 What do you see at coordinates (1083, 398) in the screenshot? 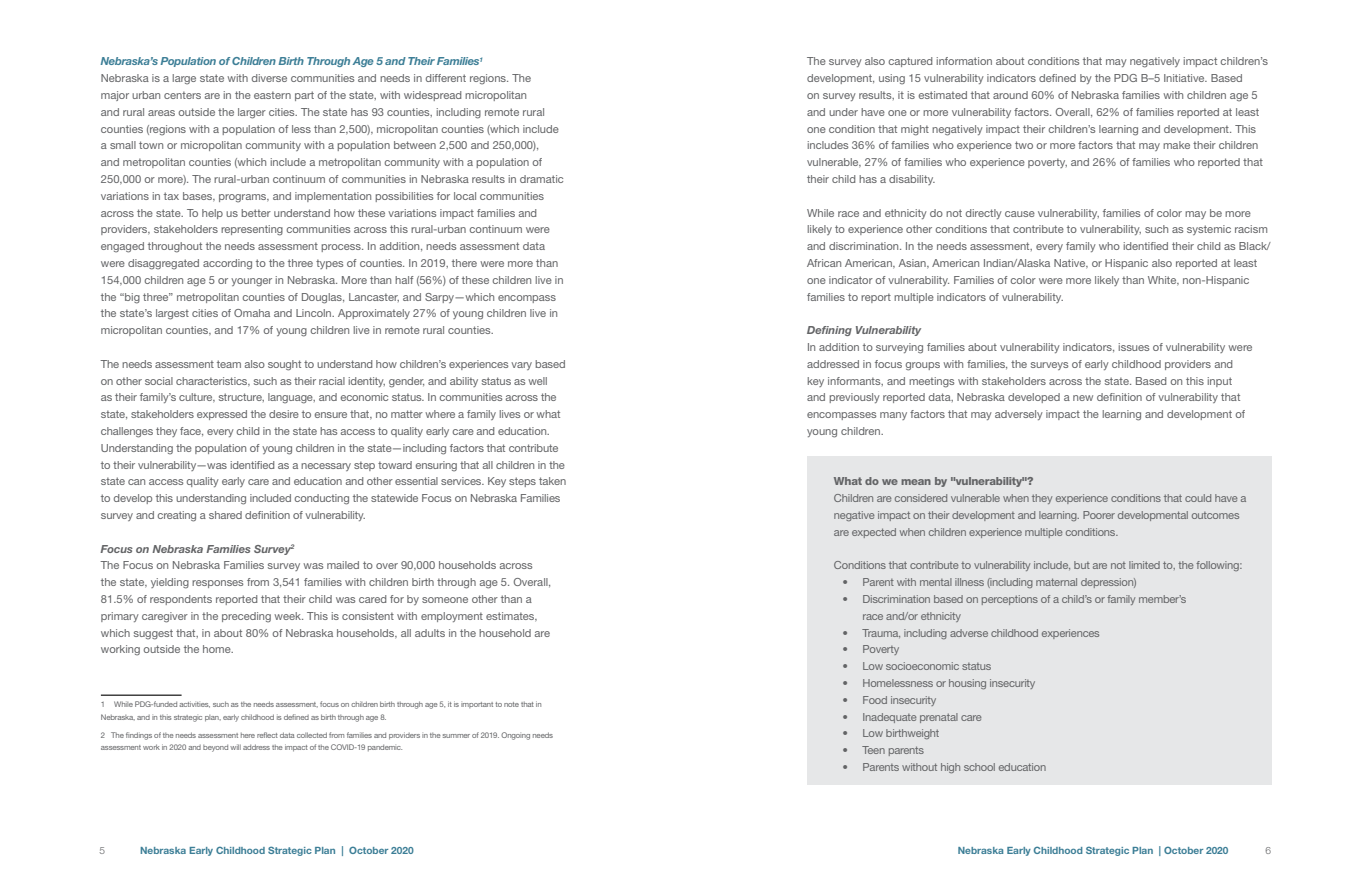
I see `new` at bounding box center [1083, 398].
